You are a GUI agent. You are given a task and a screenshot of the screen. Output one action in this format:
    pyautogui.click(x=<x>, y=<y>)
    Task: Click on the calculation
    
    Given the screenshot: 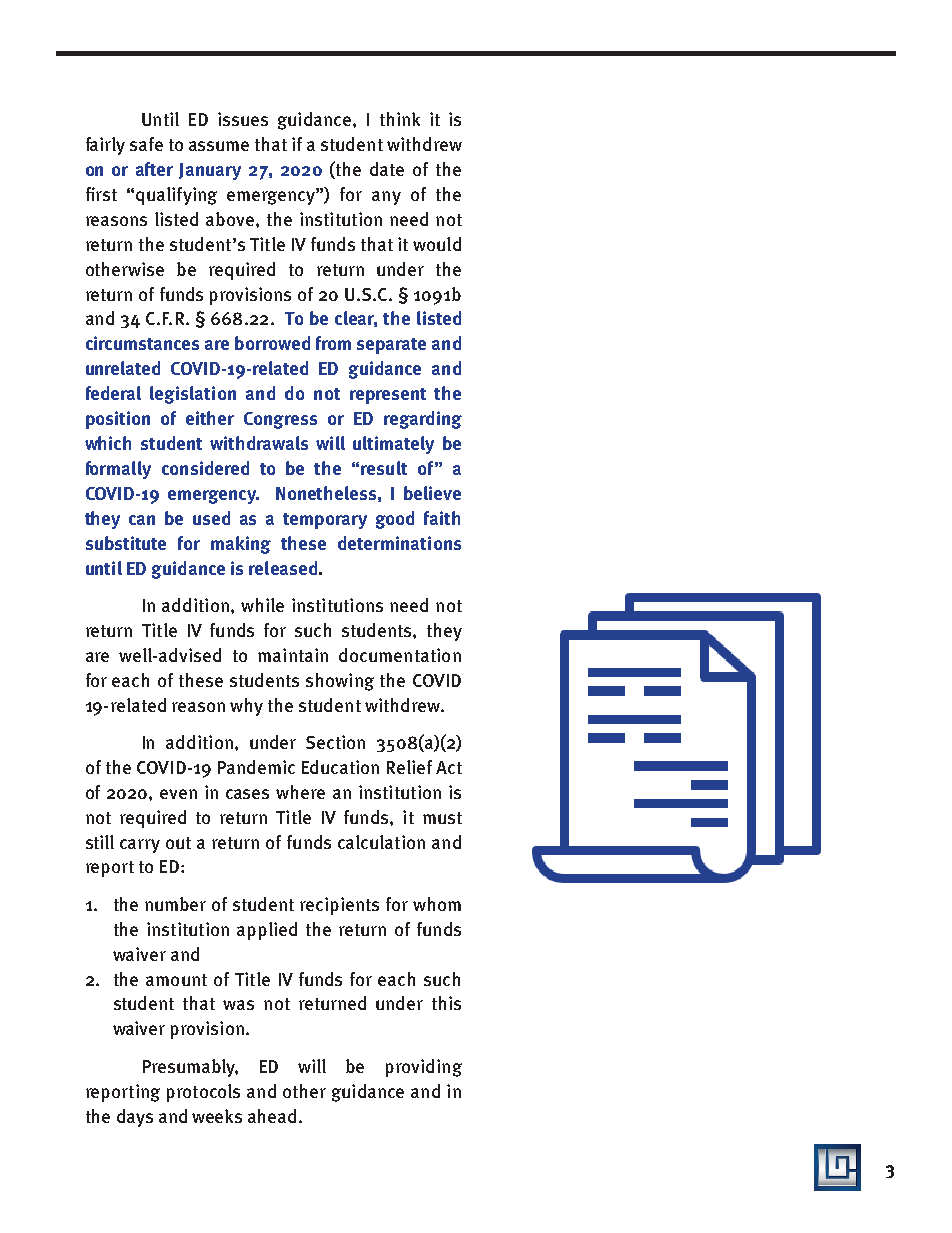 What is the action you would take?
    pyautogui.click(x=381, y=842)
